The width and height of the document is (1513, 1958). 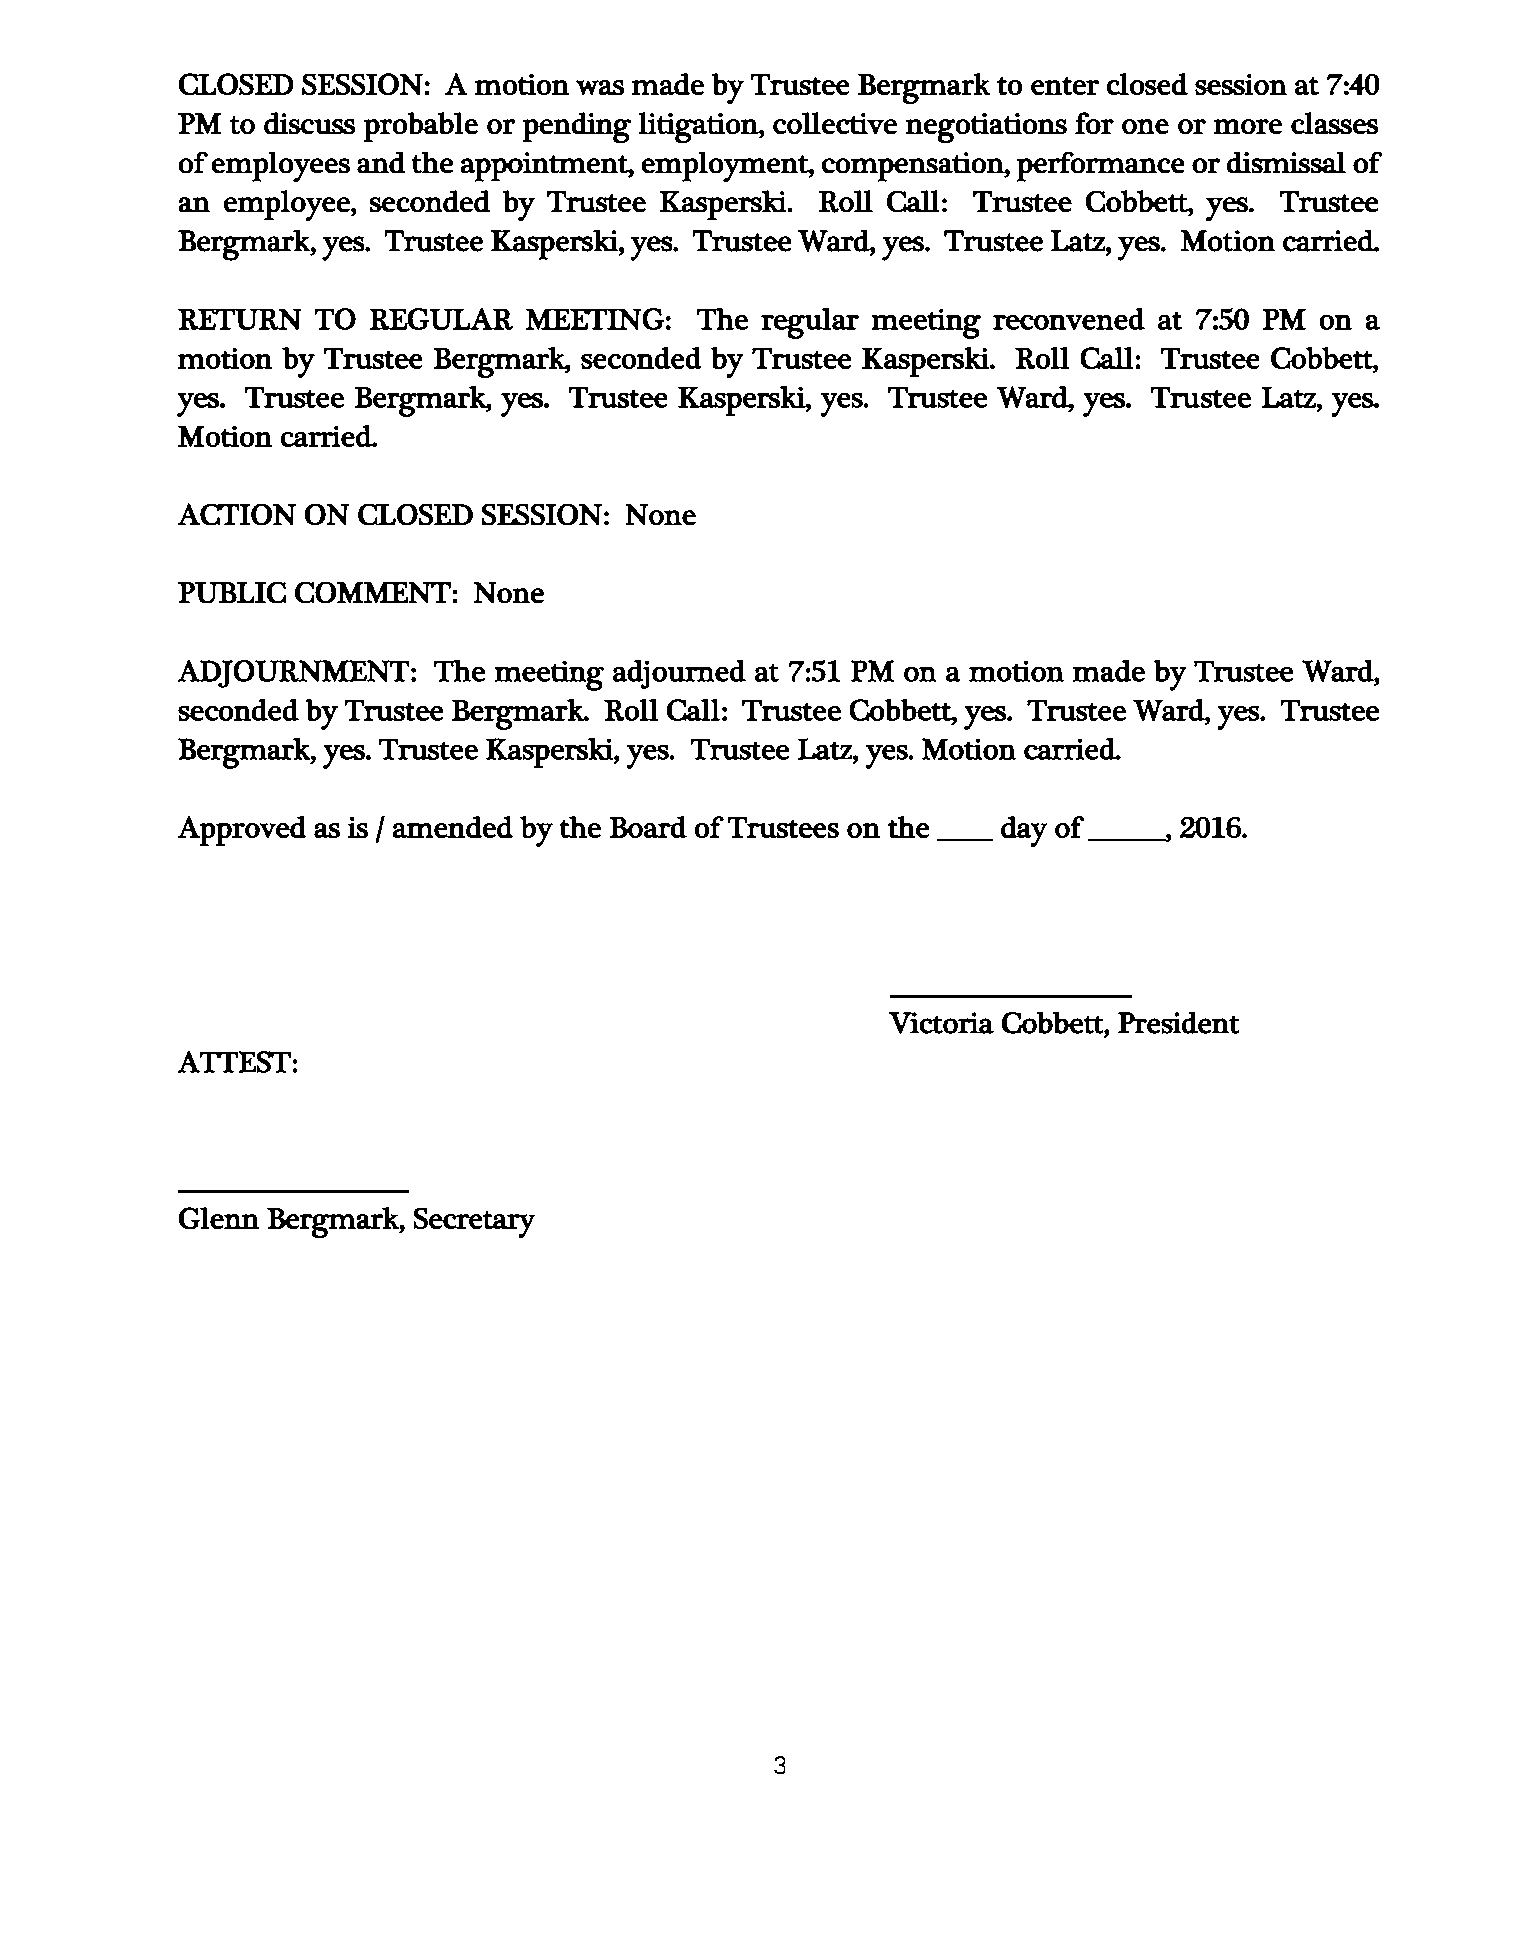 What do you see at coordinates (453, 827) in the document?
I see `amended` at bounding box center [453, 827].
